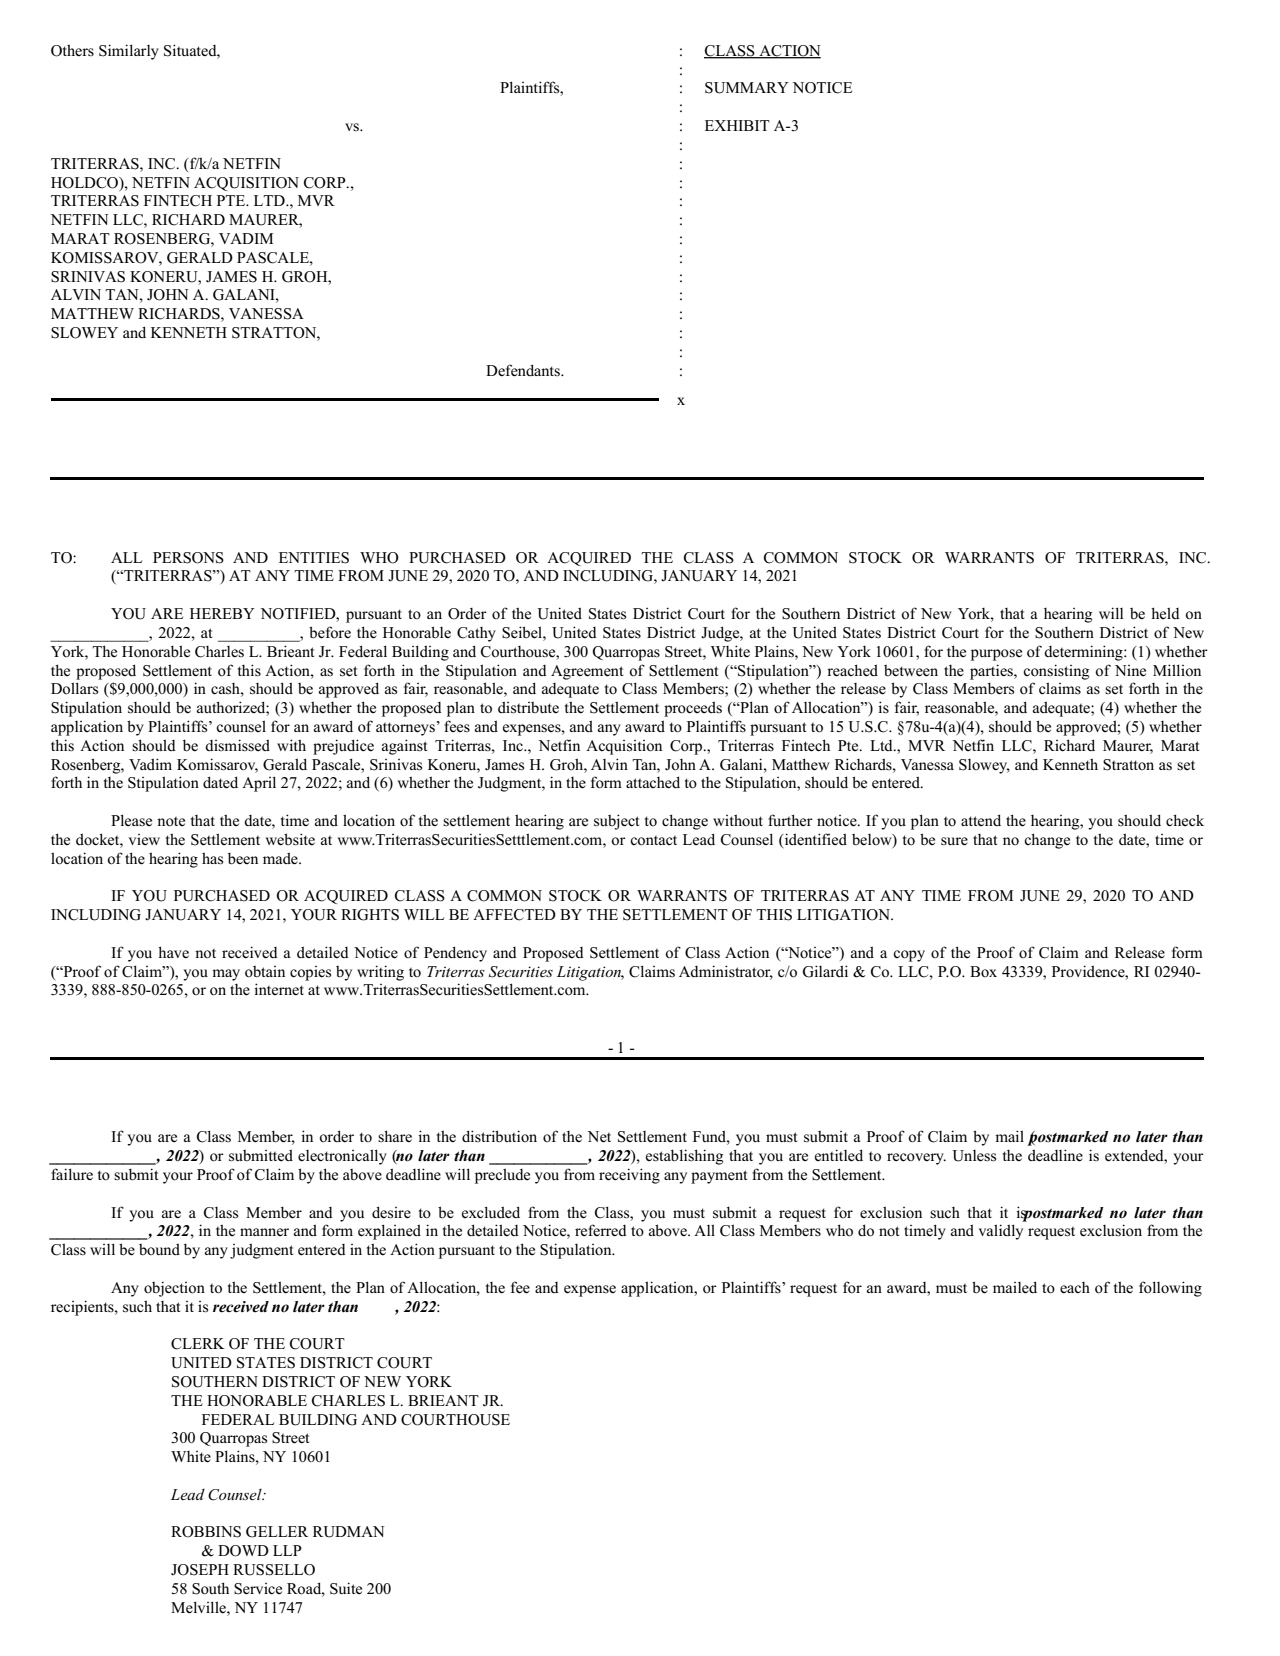 The width and height of the page is (1280, 1656). What do you see at coordinates (981, 820) in the page?
I see `attend` at bounding box center [981, 820].
